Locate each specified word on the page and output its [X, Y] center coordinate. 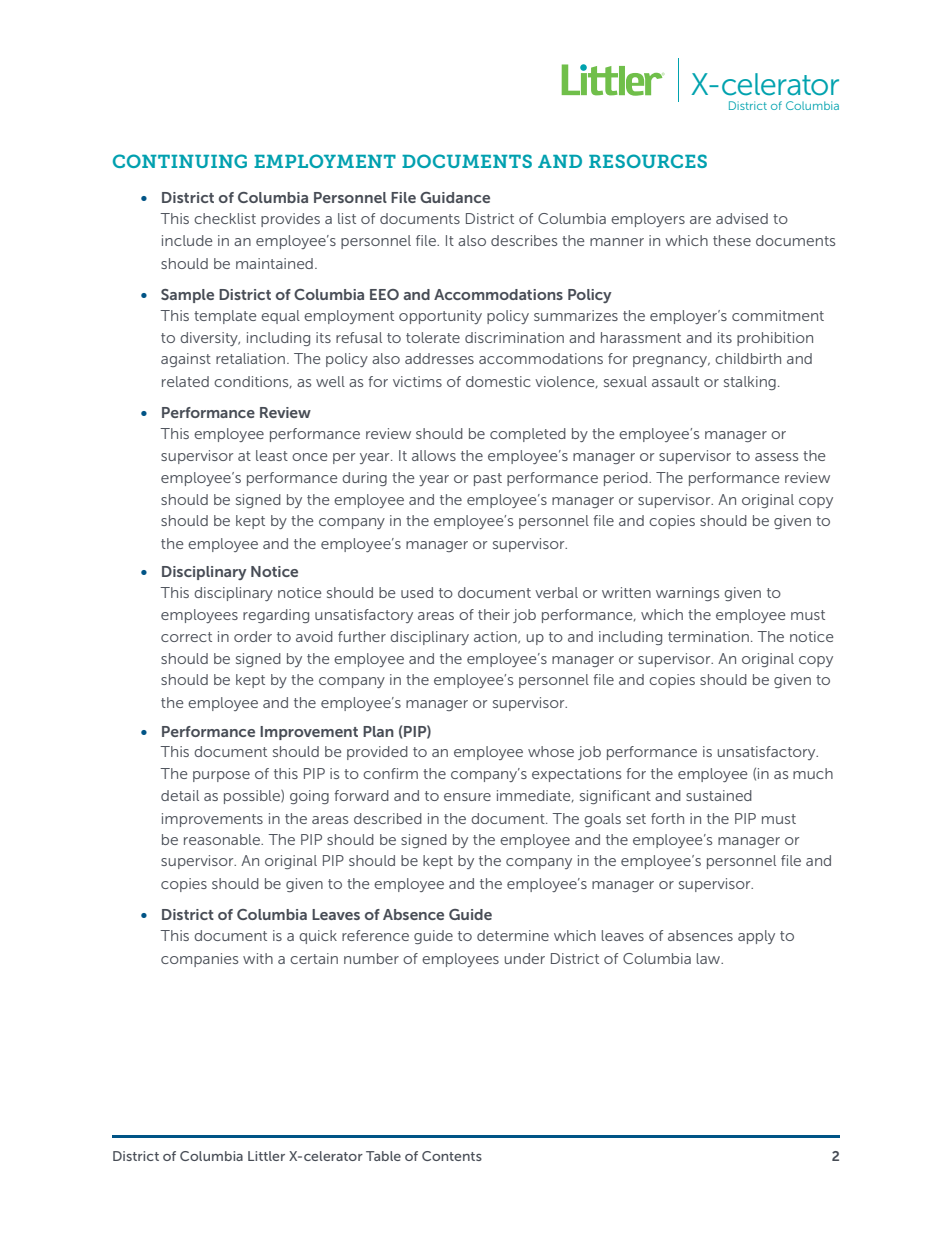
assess [776, 457]
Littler [266, 1156]
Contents [452, 1156]
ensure [467, 797]
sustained [719, 795]
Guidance [455, 197]
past [488, 479]
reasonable [223, 839]
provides [290, 220]
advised [742, 218]
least [272, 455]
